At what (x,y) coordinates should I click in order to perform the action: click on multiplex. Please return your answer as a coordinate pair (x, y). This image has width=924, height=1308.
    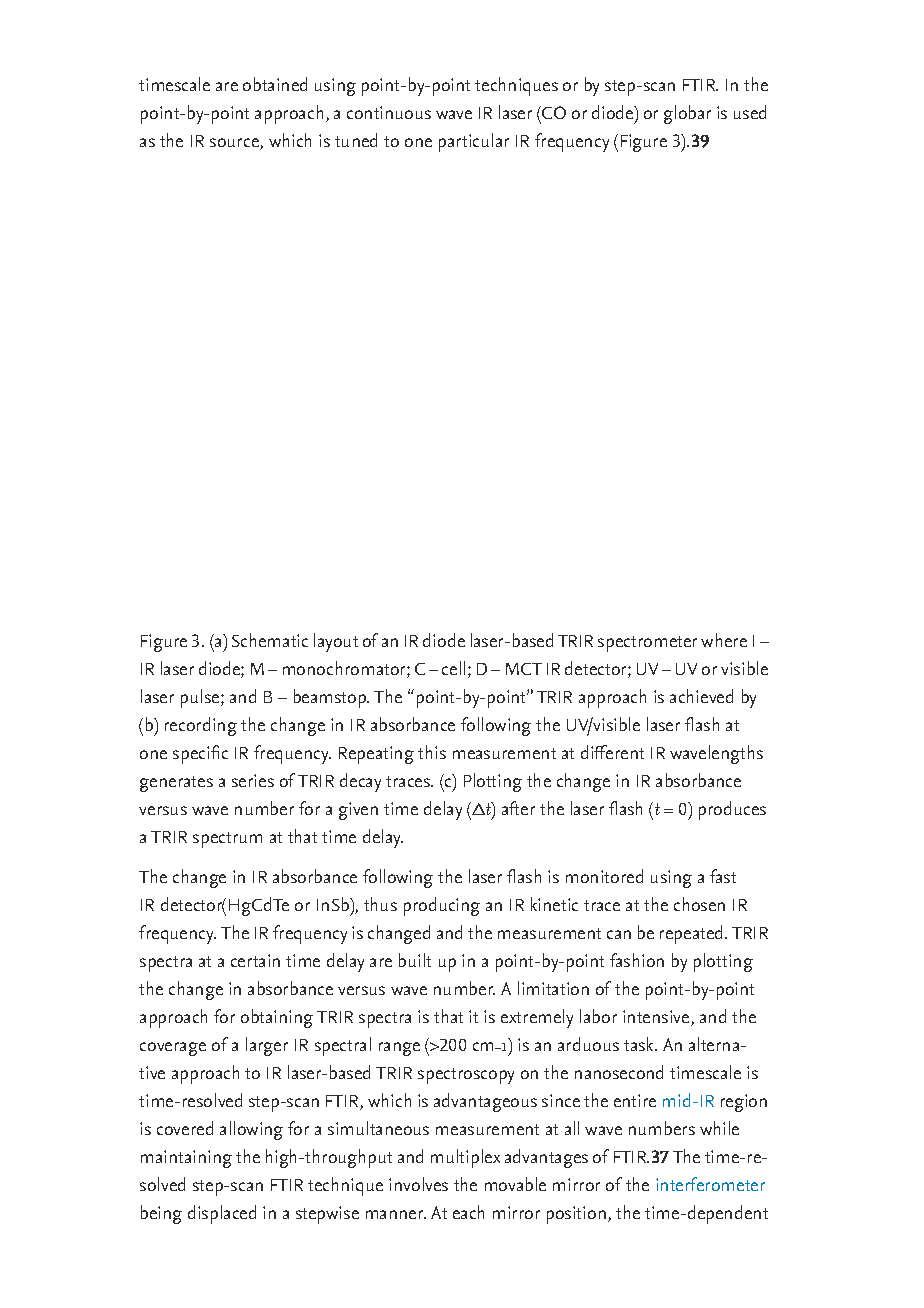
    Looking at the image, I should click on (465, 1158).
